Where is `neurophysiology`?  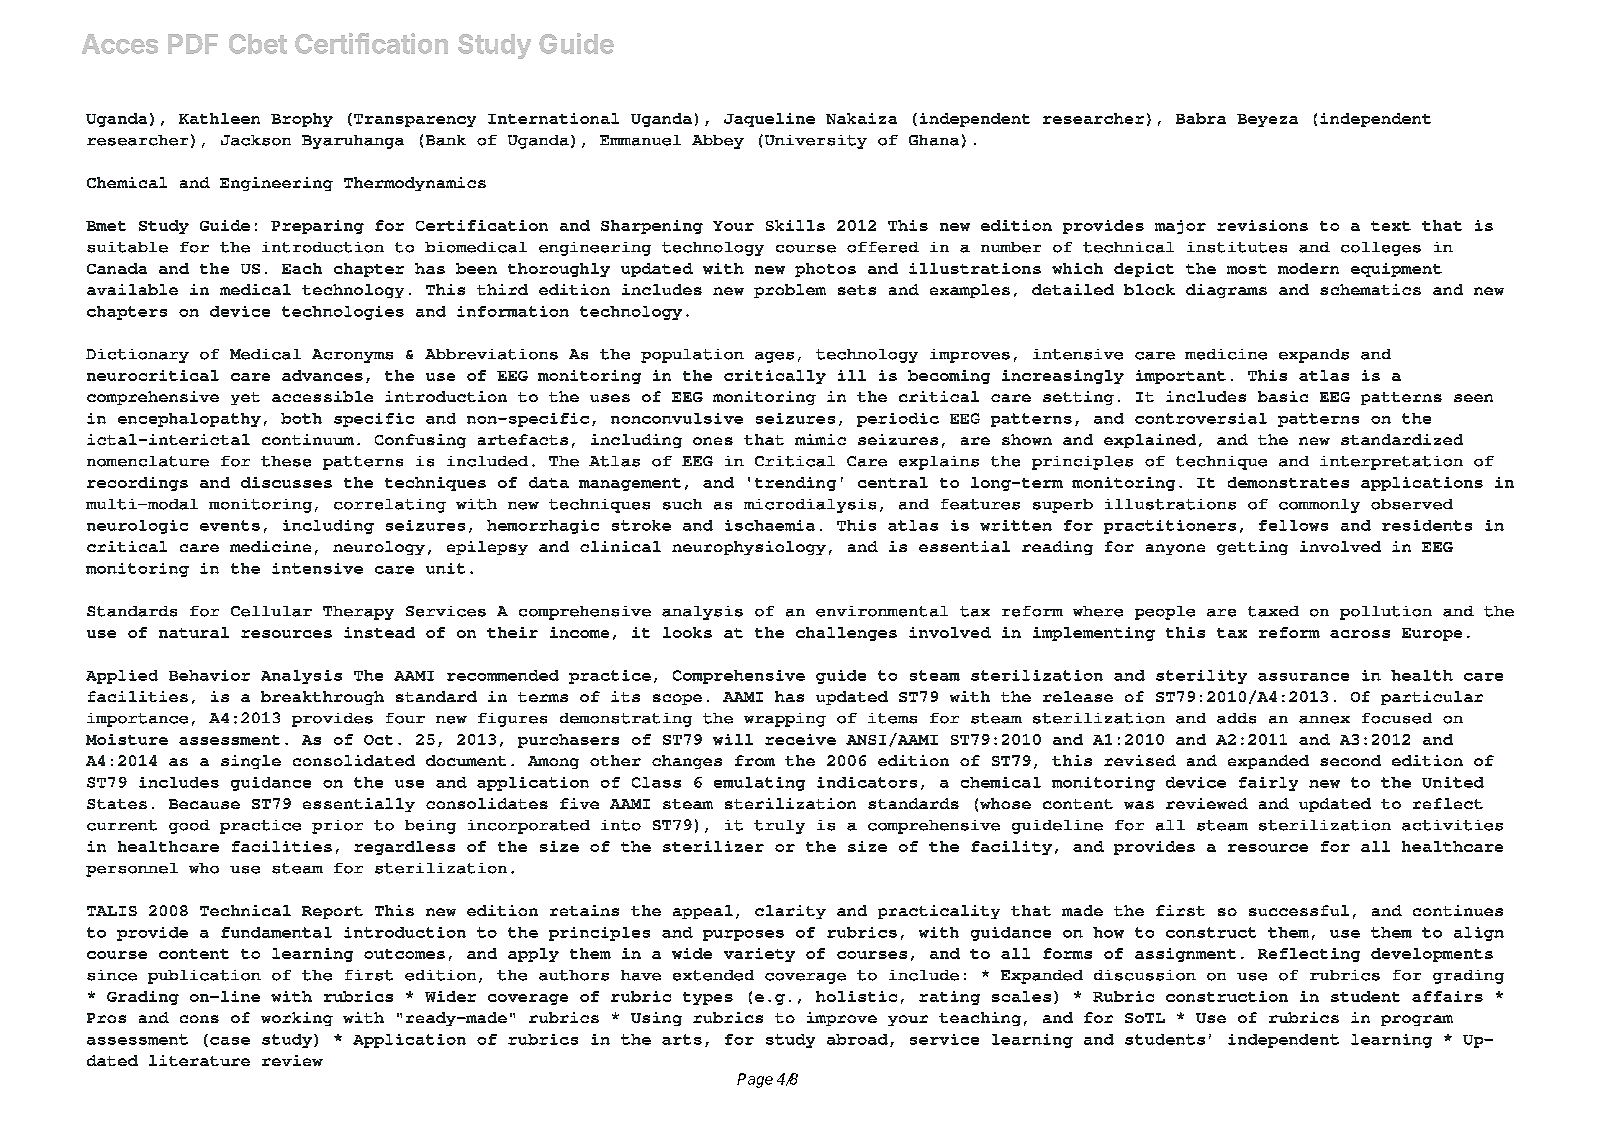
neurophysiology is located at coordinates (749, 548).
